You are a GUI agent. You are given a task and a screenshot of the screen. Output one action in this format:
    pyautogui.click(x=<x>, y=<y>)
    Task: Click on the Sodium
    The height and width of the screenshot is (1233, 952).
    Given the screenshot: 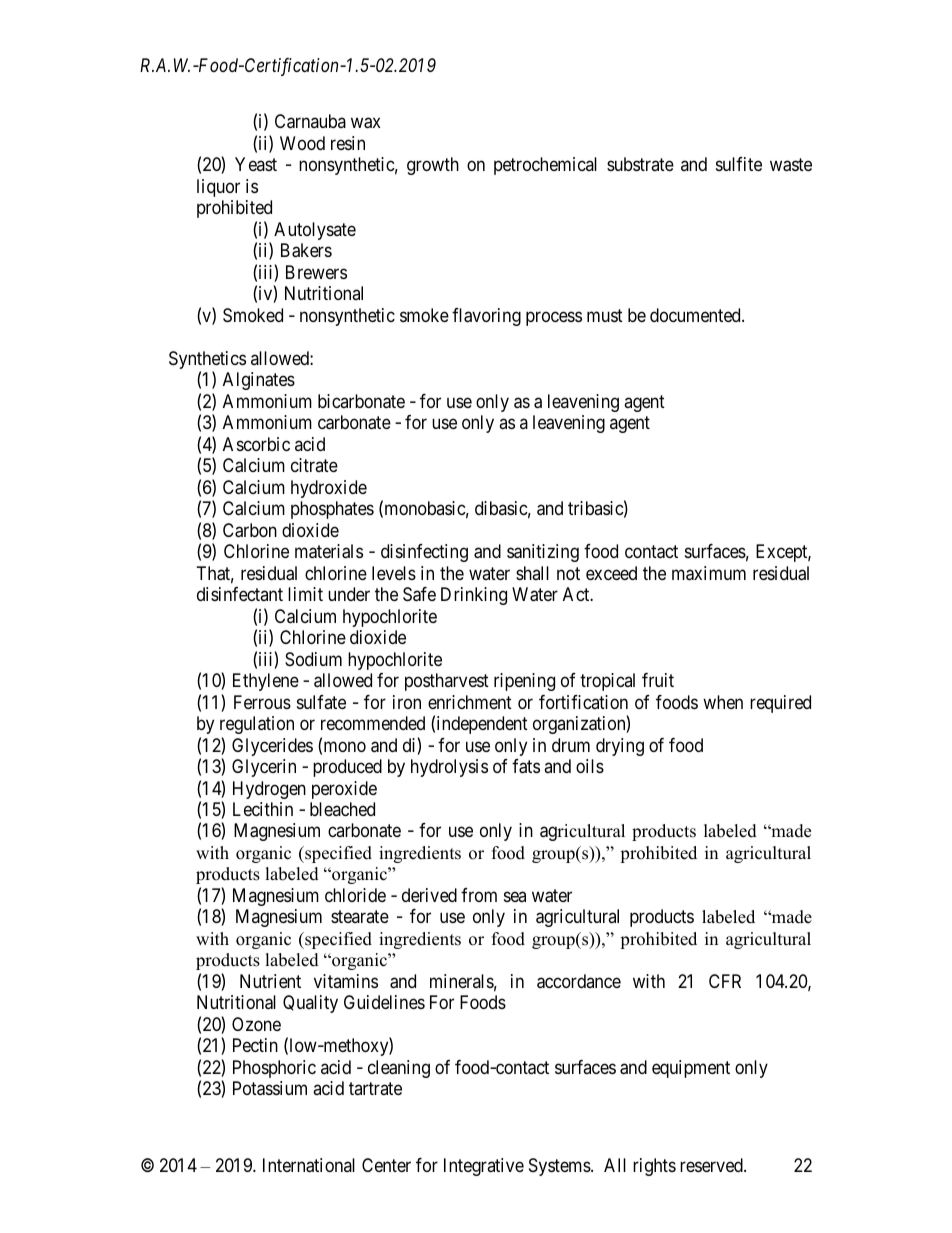 What is the action you would take?
    pyautogui.click(x=313, y=659)
